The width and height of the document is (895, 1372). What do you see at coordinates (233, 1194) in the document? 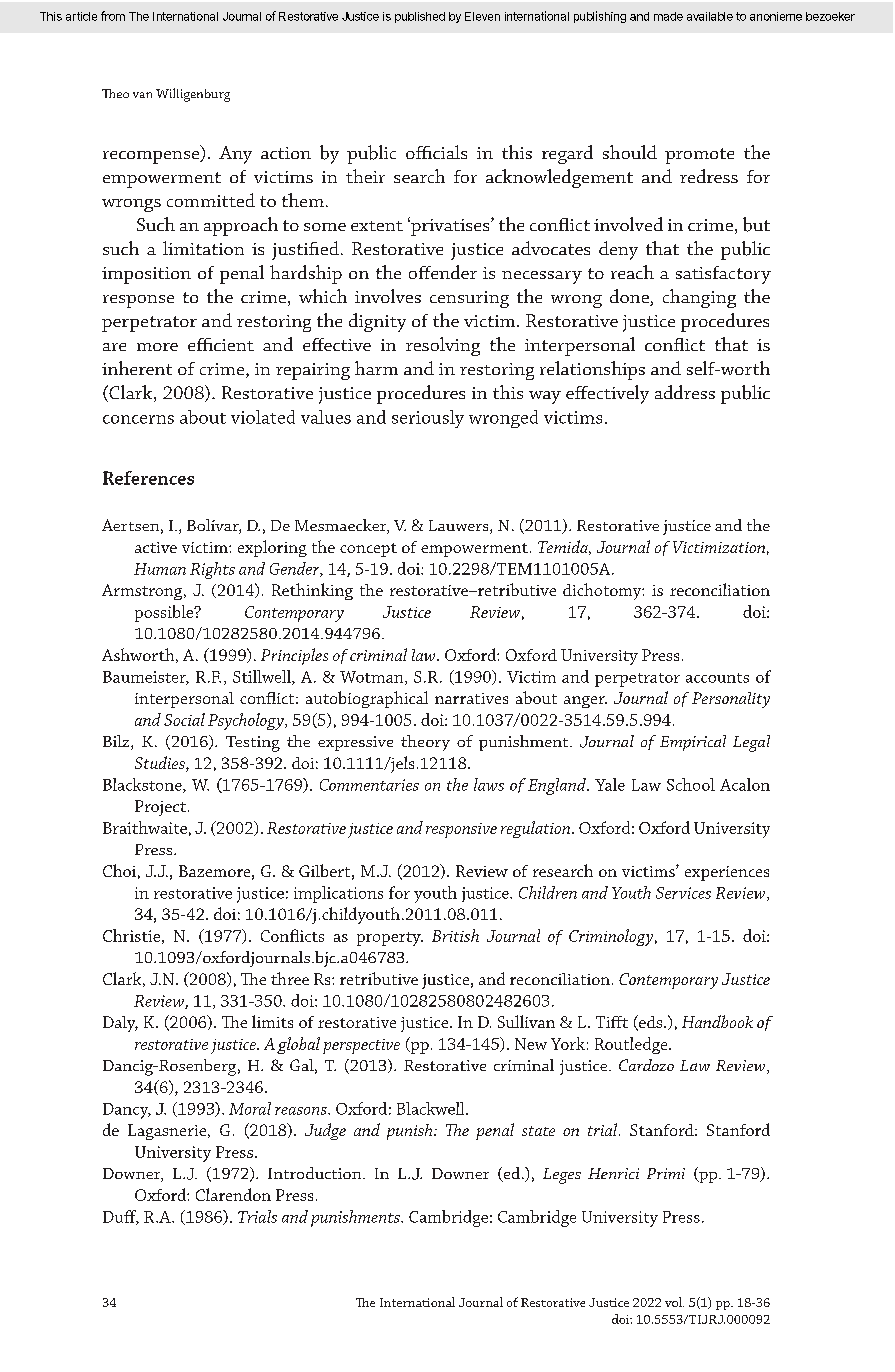
I see `Clarendon` at bounding box center [233, 1194].
